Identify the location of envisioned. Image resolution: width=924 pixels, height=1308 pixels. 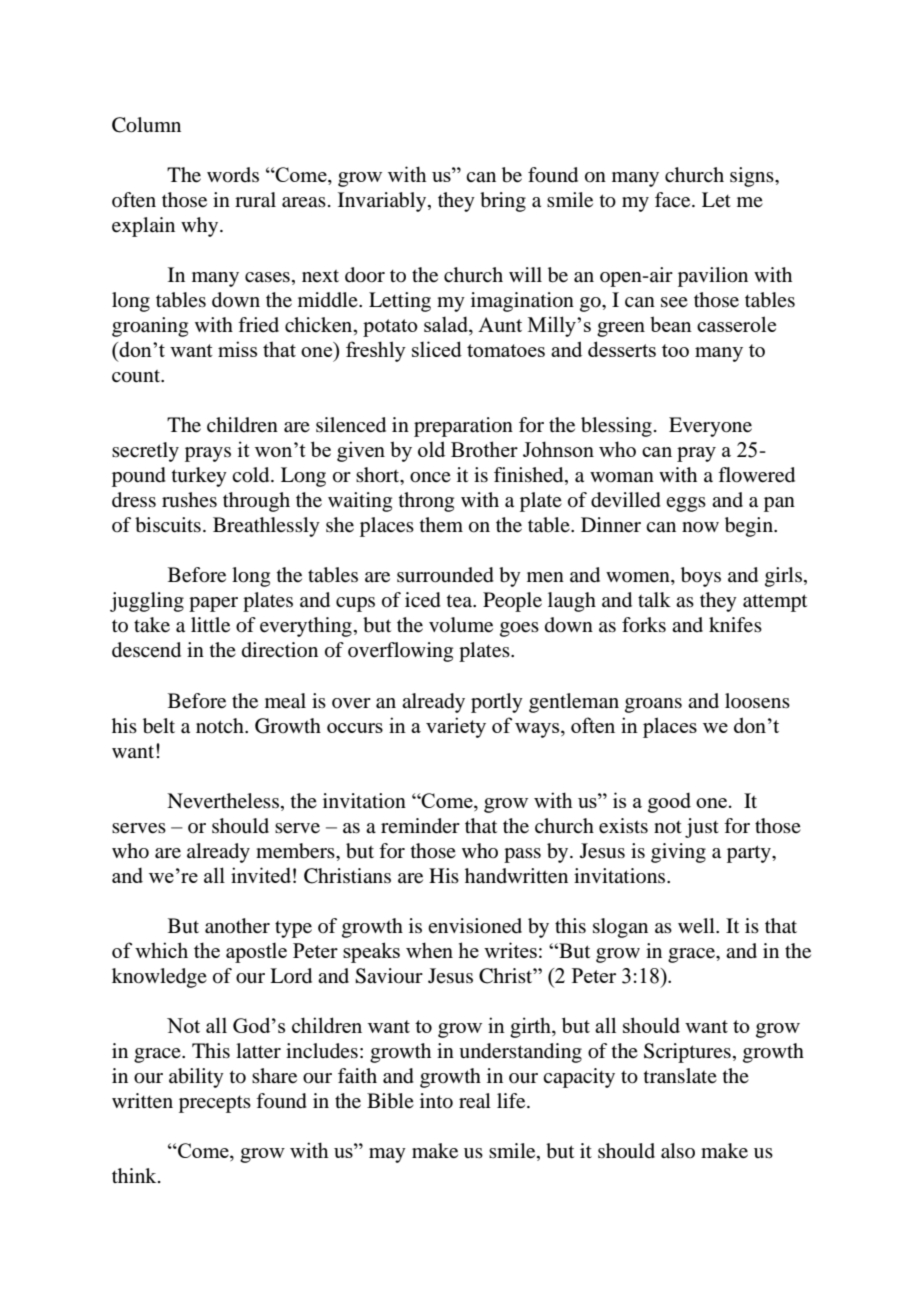
(475, 926).
